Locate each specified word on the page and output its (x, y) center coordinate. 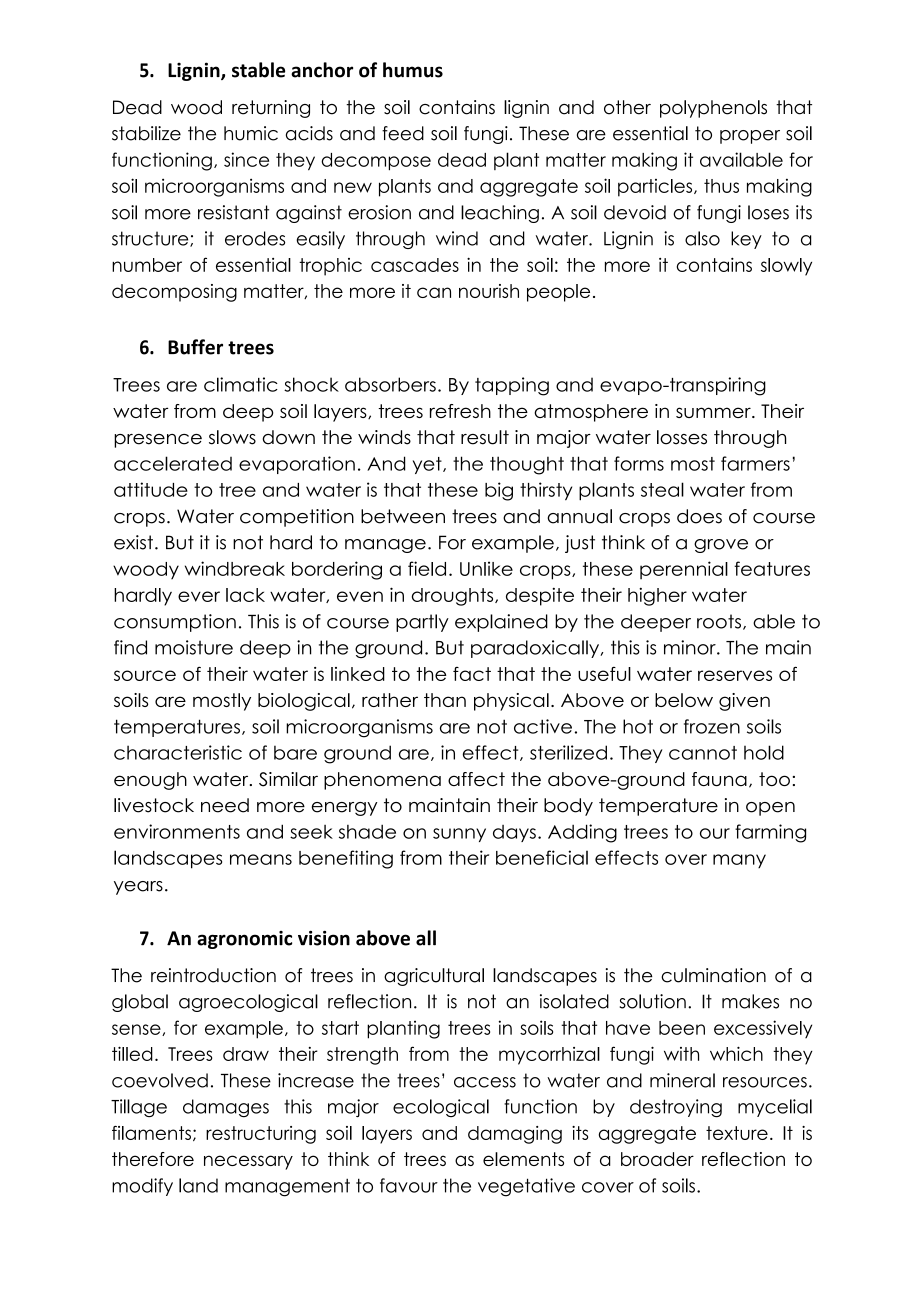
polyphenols (713, 109)
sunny (459, 835)
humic (251, 133)
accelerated (173, 463)
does (699, 516)
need (225, 805)
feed (403, 133)
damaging (515, 1135)
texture (737, 1133)
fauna (719, 779)
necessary (248, 1162)
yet (428, 465)
